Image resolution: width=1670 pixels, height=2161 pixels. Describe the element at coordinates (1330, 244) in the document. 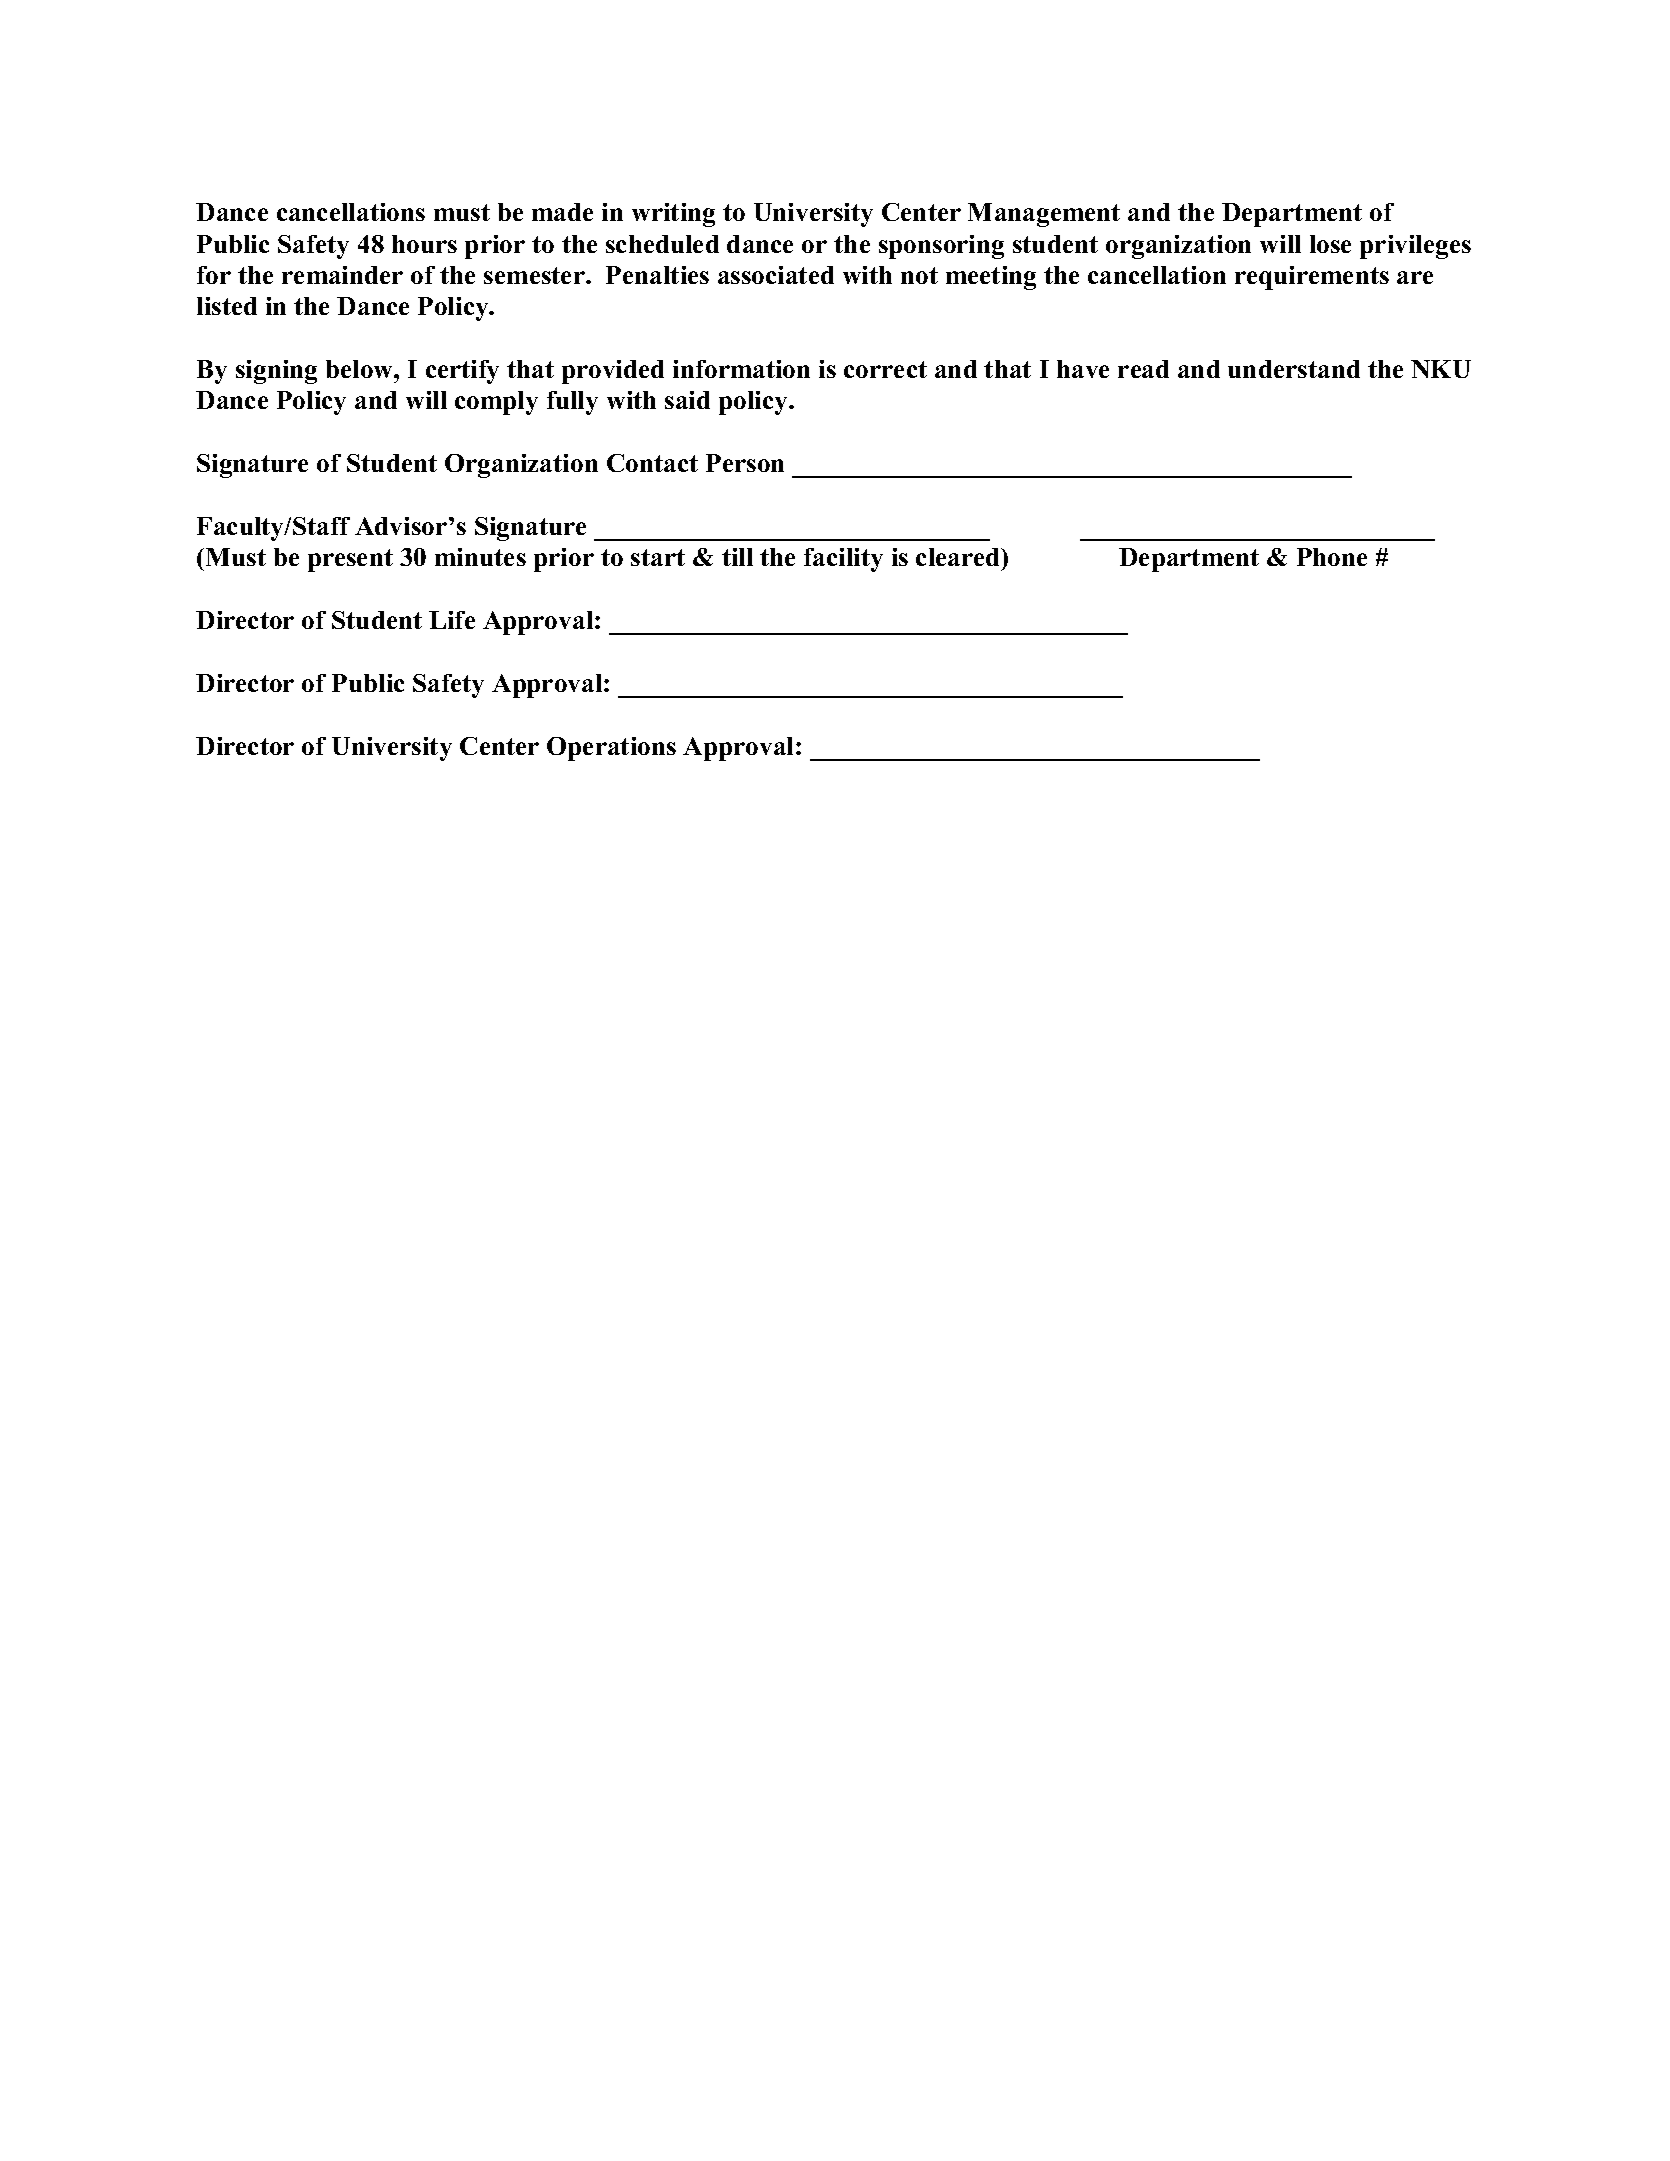

I see `lose` at that location.
